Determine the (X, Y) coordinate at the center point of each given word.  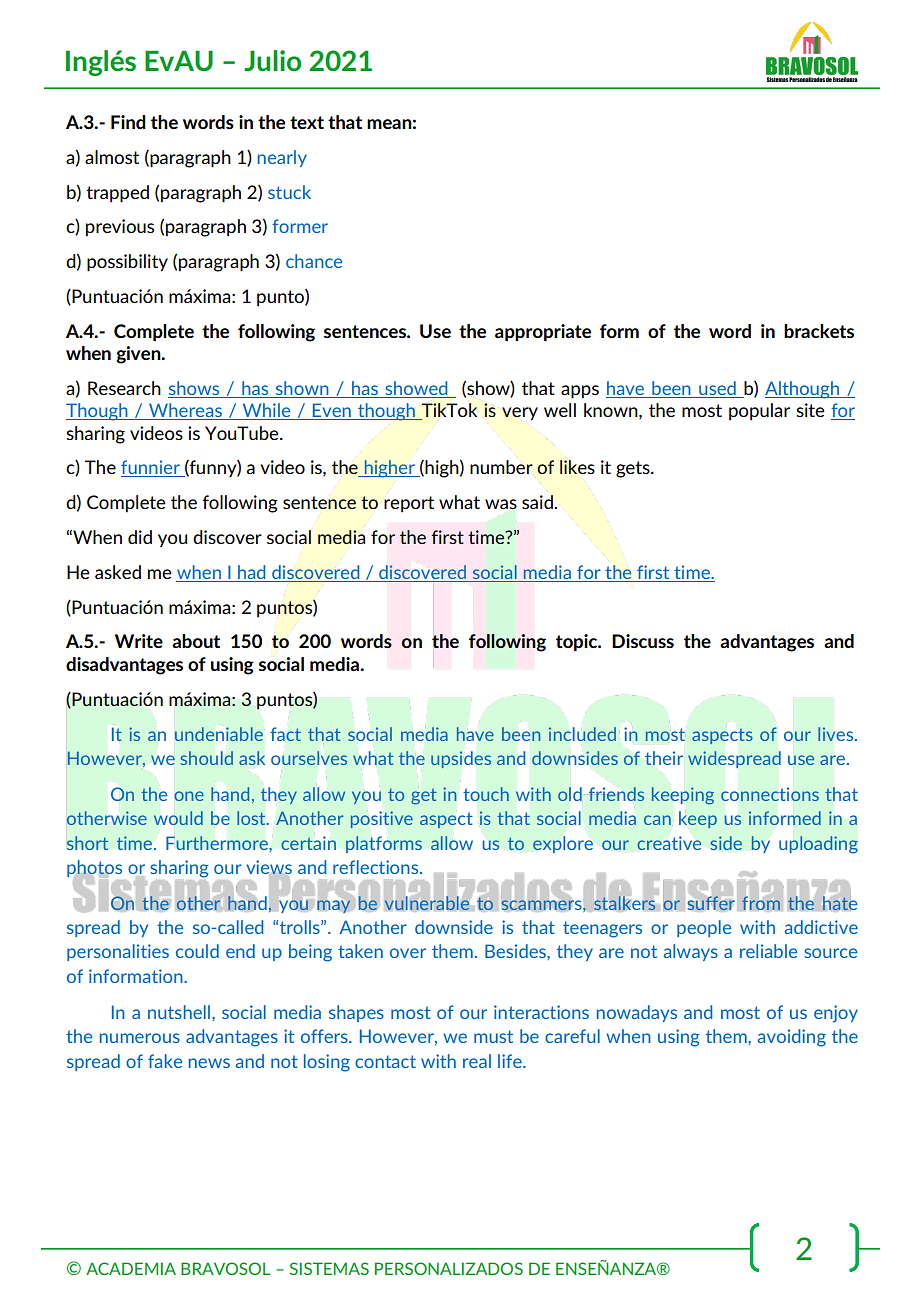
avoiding (792, 1038)
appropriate (543, 332)
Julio (272, 60)
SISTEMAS (329, 1268)
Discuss (643, 641)
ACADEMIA (131, 1268)
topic (578, 642)
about (196, 641)
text (307, 122)
